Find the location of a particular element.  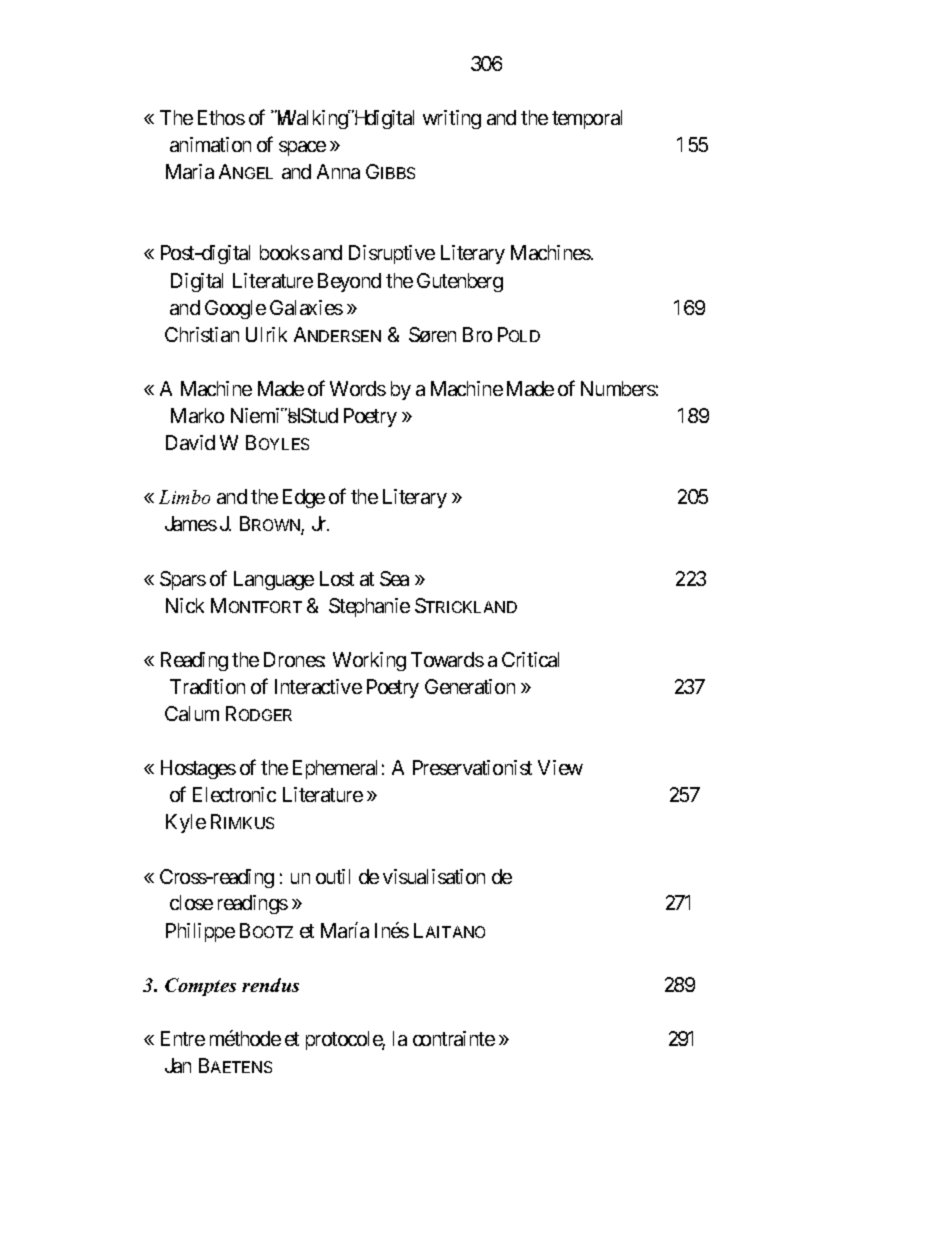

View is located at coordinates (560, 767).
